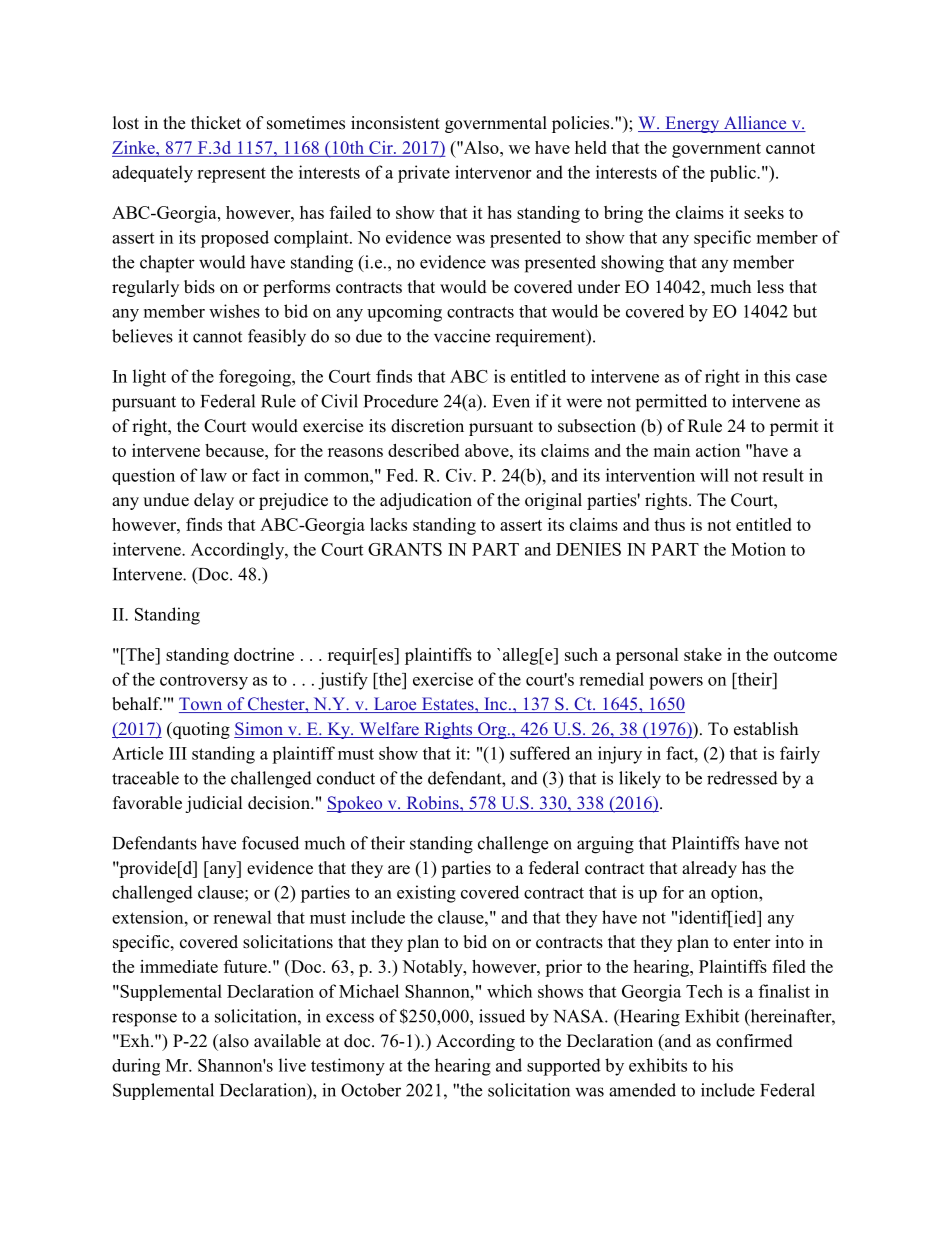 The width and height of the screenshot is (952, 1233). Describe the element at coordinates (426, 894) in the screenshot. I see `existing` at that location.
